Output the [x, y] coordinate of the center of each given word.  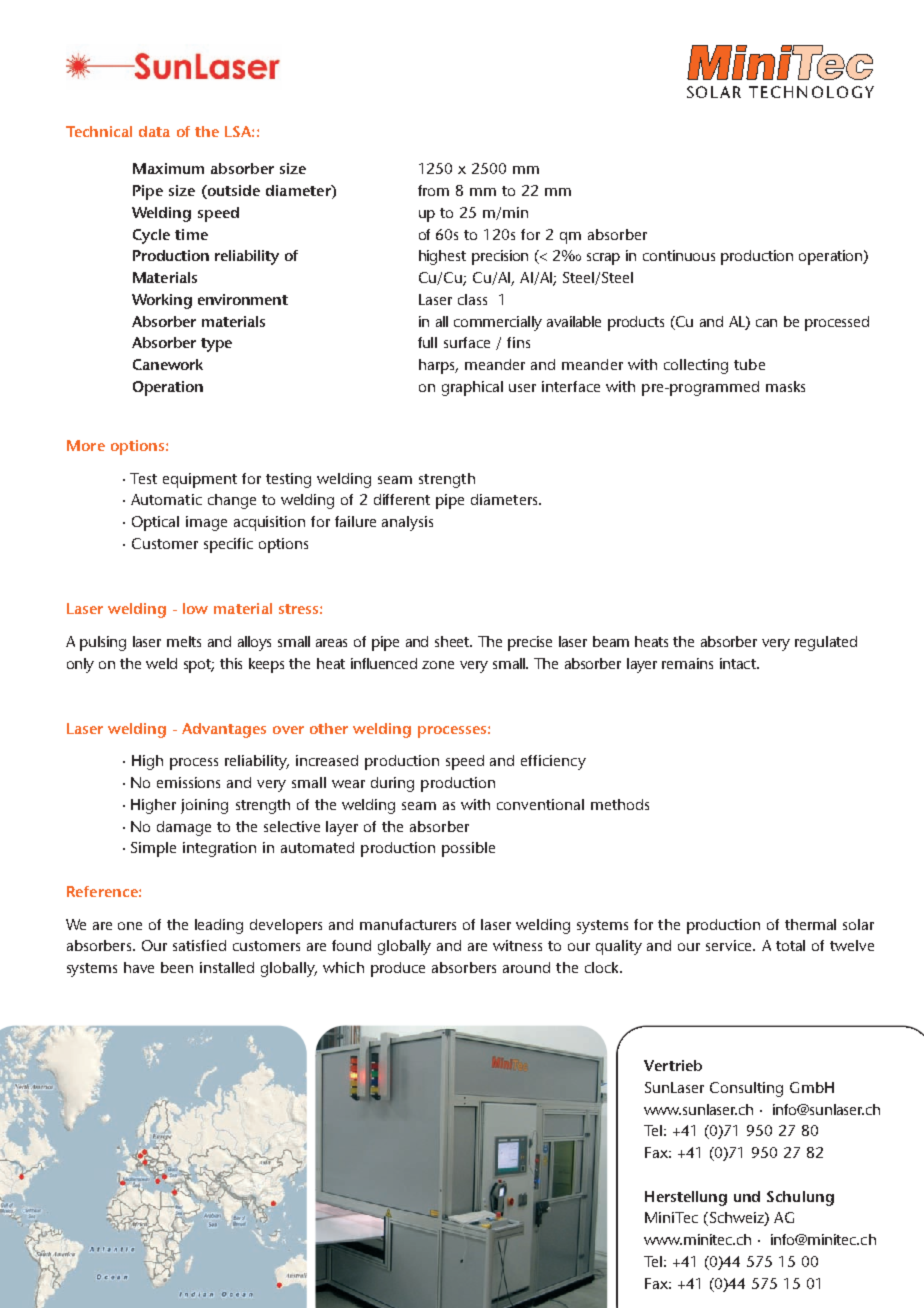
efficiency [553, 762]
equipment [200, 480]
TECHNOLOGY [811, 92]
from [433, 190]
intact [739, 663]
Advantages [224, 730]
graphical [472, 388]
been [177, 967]
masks [785, 386]
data [154, 131]
